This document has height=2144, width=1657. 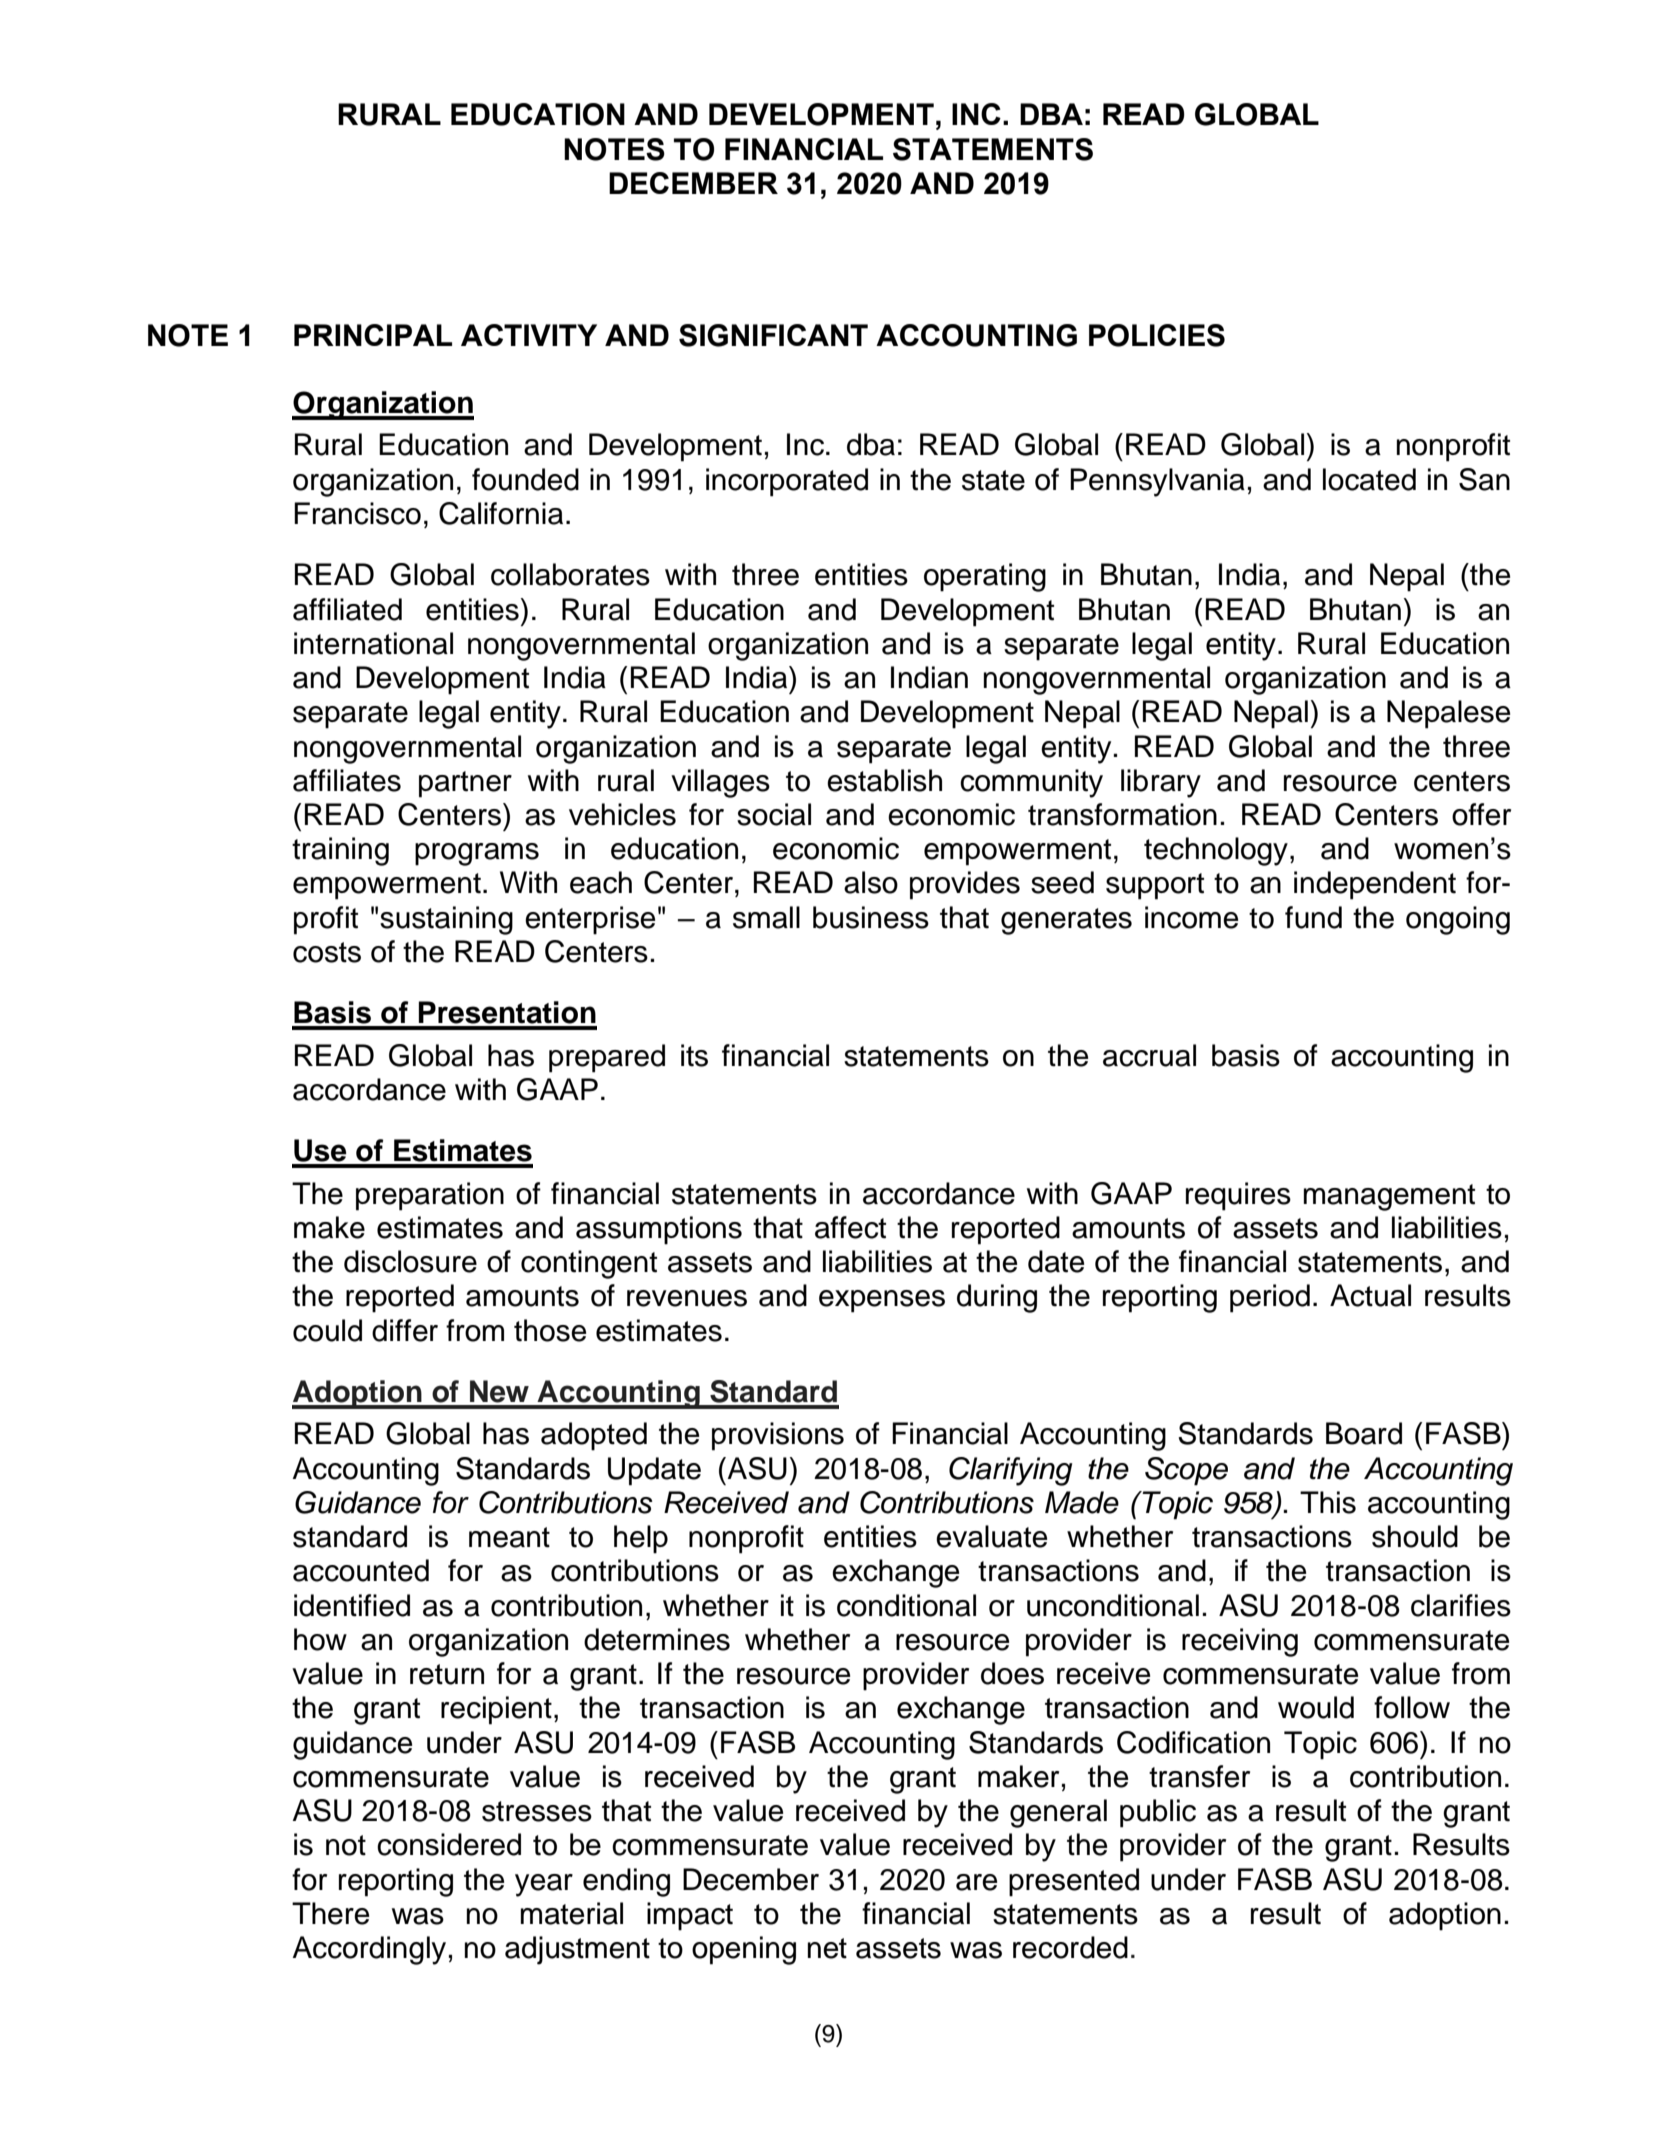 I want to click on affect, so click(x=850, y=1227).
